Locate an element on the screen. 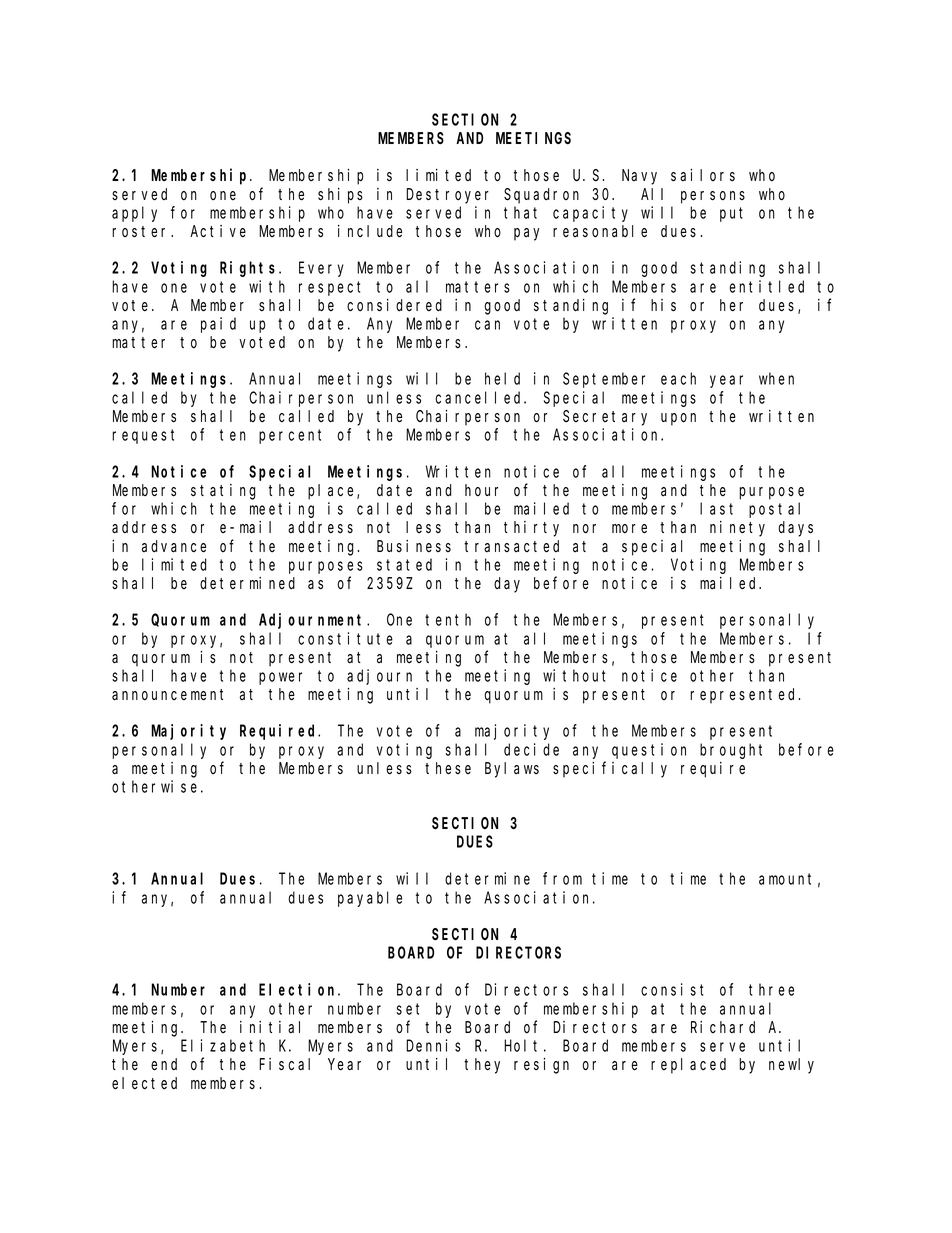 This screenshot has height=1233, width=952. persons is located at coordinates (713, 197).
